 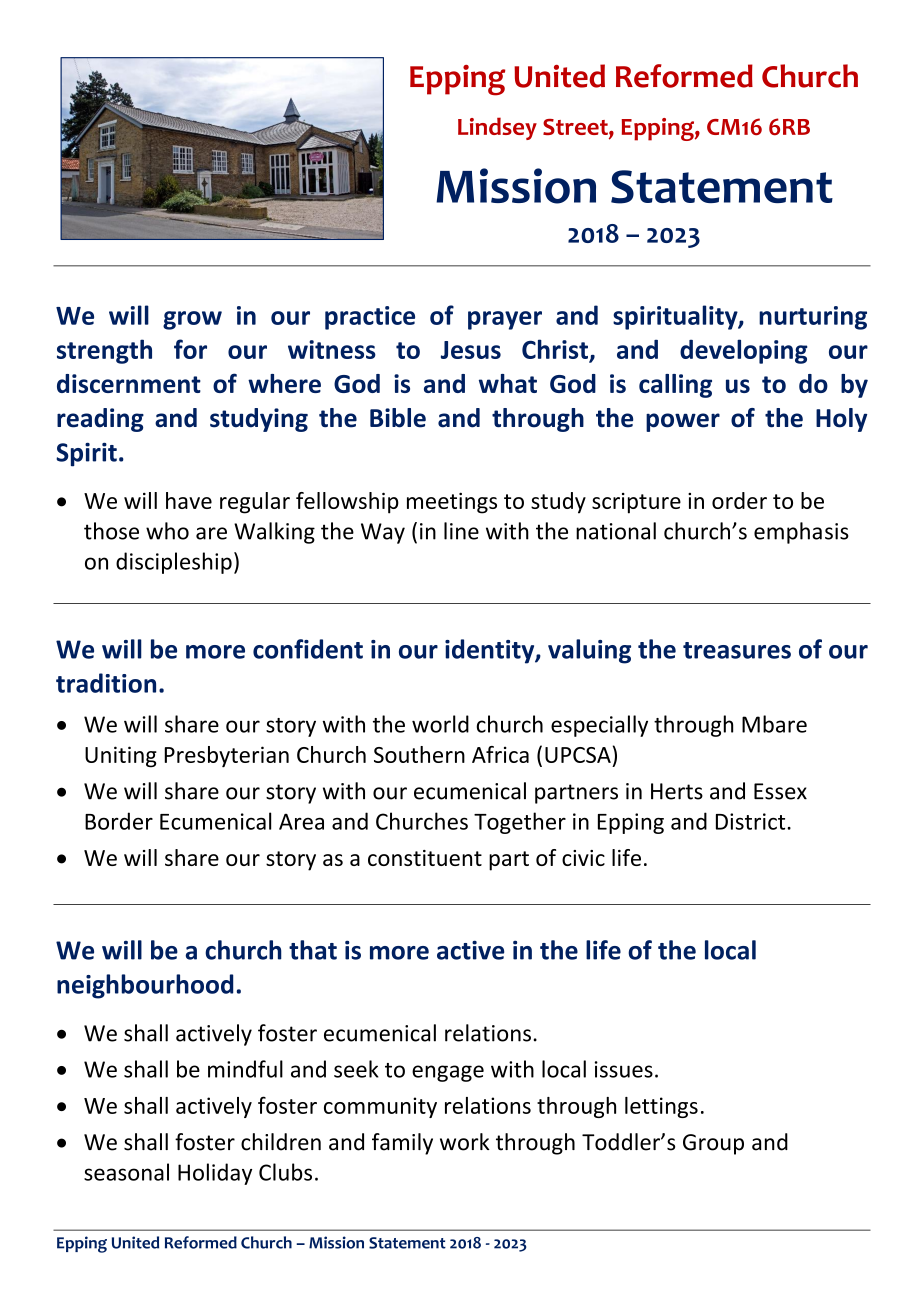 What do you see at coordinates (737, 650) in the image?
I see `treasures` at bounding box center [737, 650].
